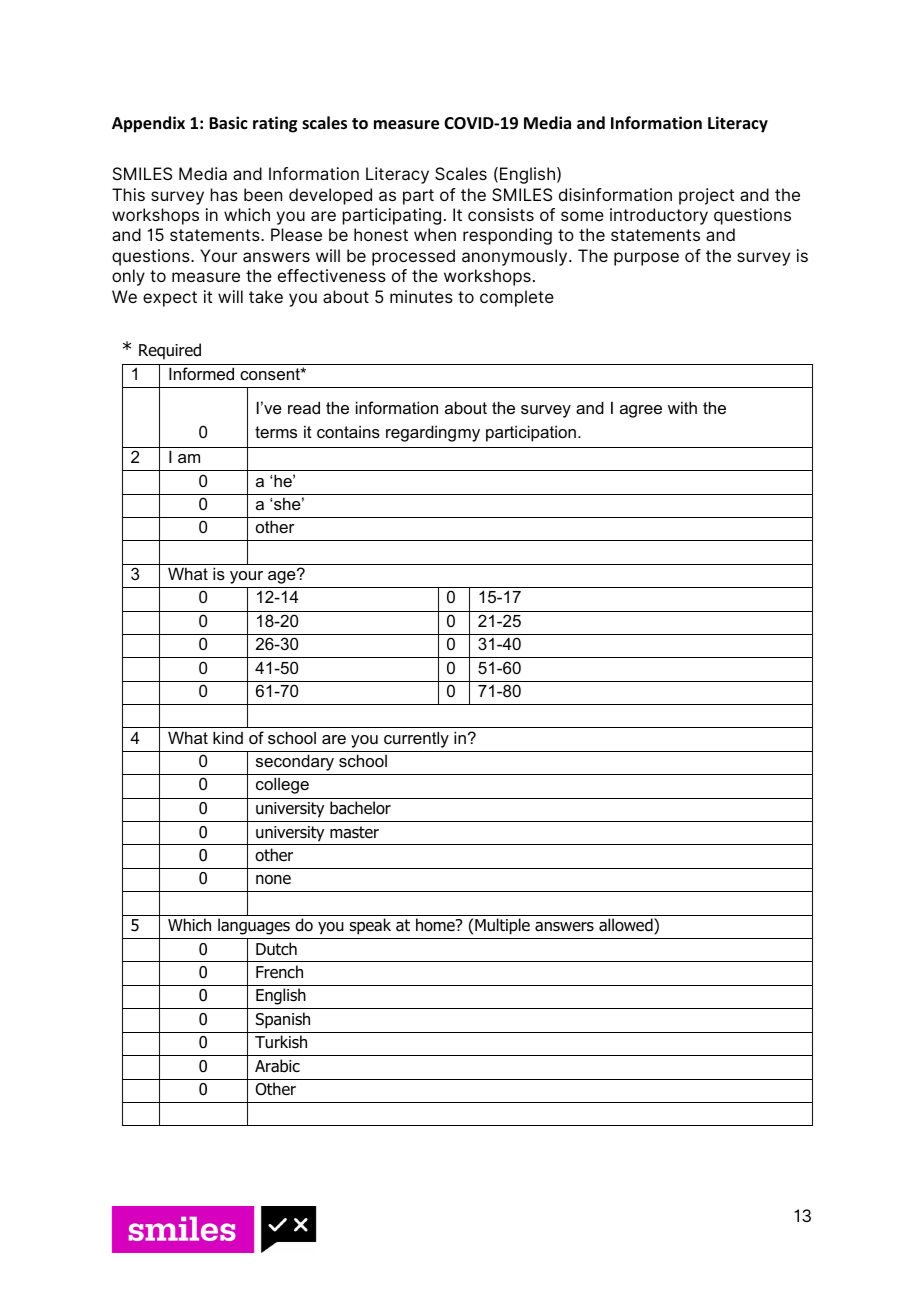 This page has width=924, height=1308. What do you see at coordinates (659, 216) in the page?
I see `introductory` at bounding box center [659, 216].
